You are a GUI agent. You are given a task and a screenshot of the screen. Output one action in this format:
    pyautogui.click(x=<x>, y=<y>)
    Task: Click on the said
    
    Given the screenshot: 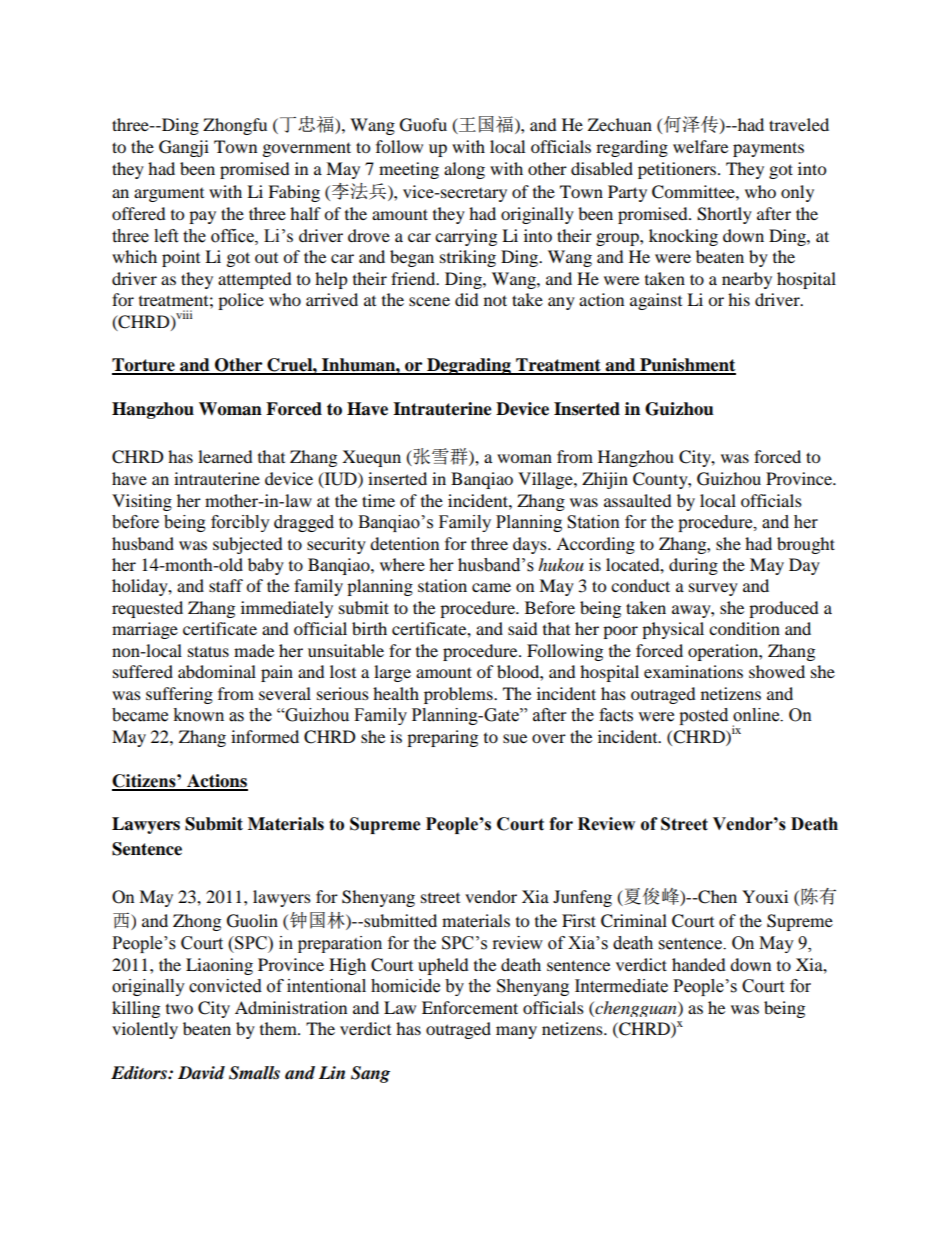 What is the action you would take?
    pyautogui.click(x=523, y=628)
